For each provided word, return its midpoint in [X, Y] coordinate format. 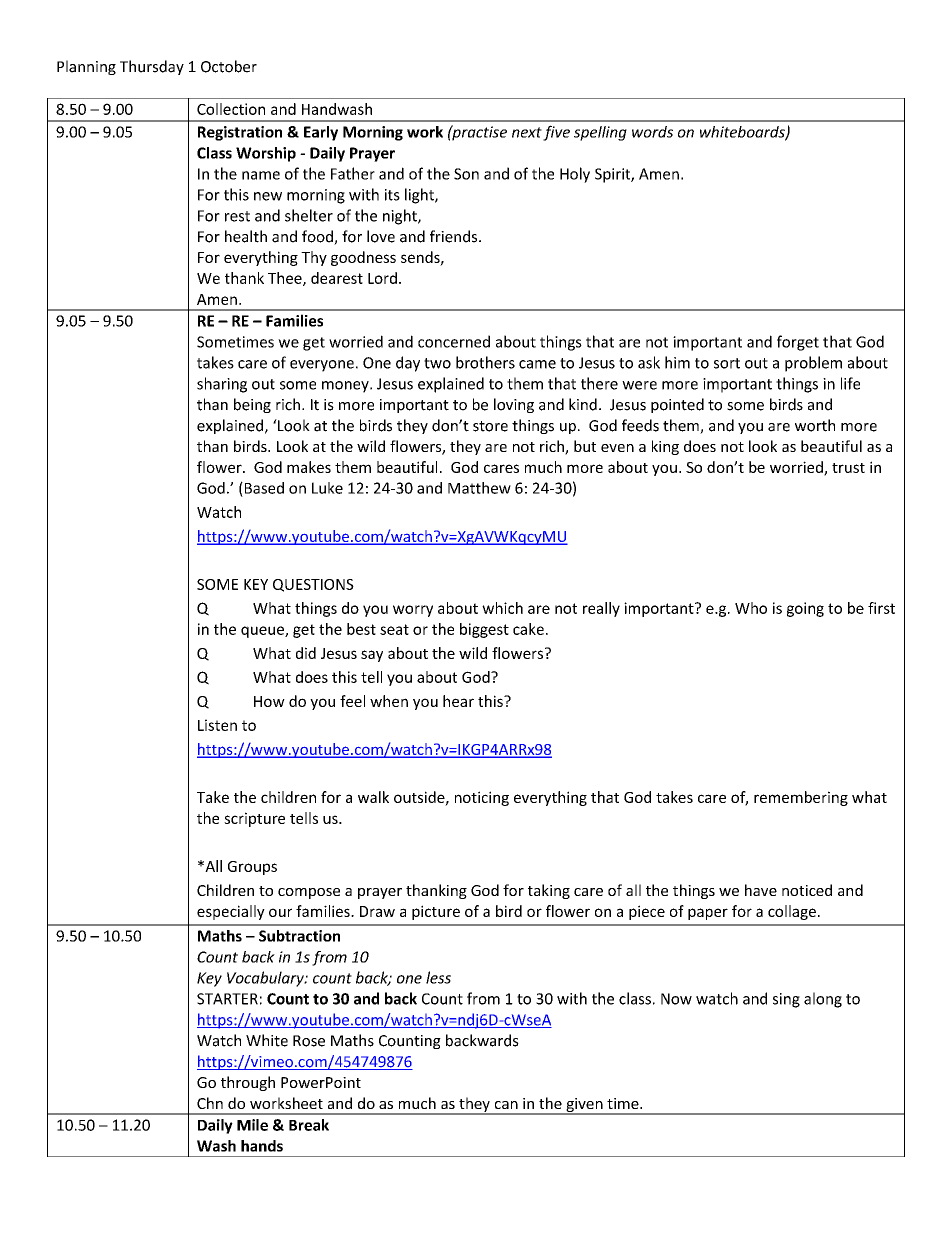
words [652, 132]
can [506, 1105]
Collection [231, 109]
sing [786, 1000]
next [527, 132]
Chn [210, 1103]
